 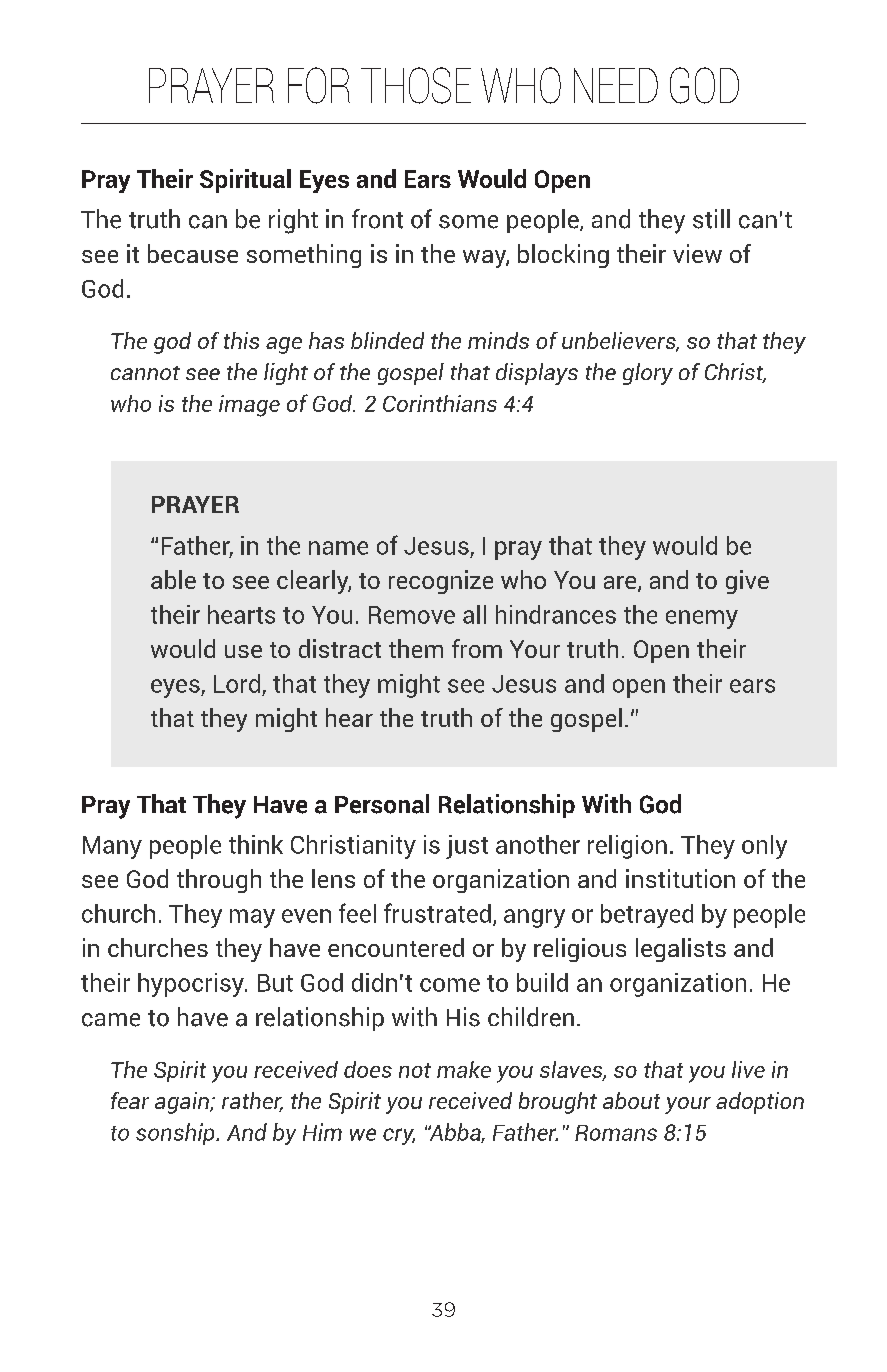 What do you see at coordinates (256, 844) in the screenshot?
I see `think` at bounding box center [256, 844].
